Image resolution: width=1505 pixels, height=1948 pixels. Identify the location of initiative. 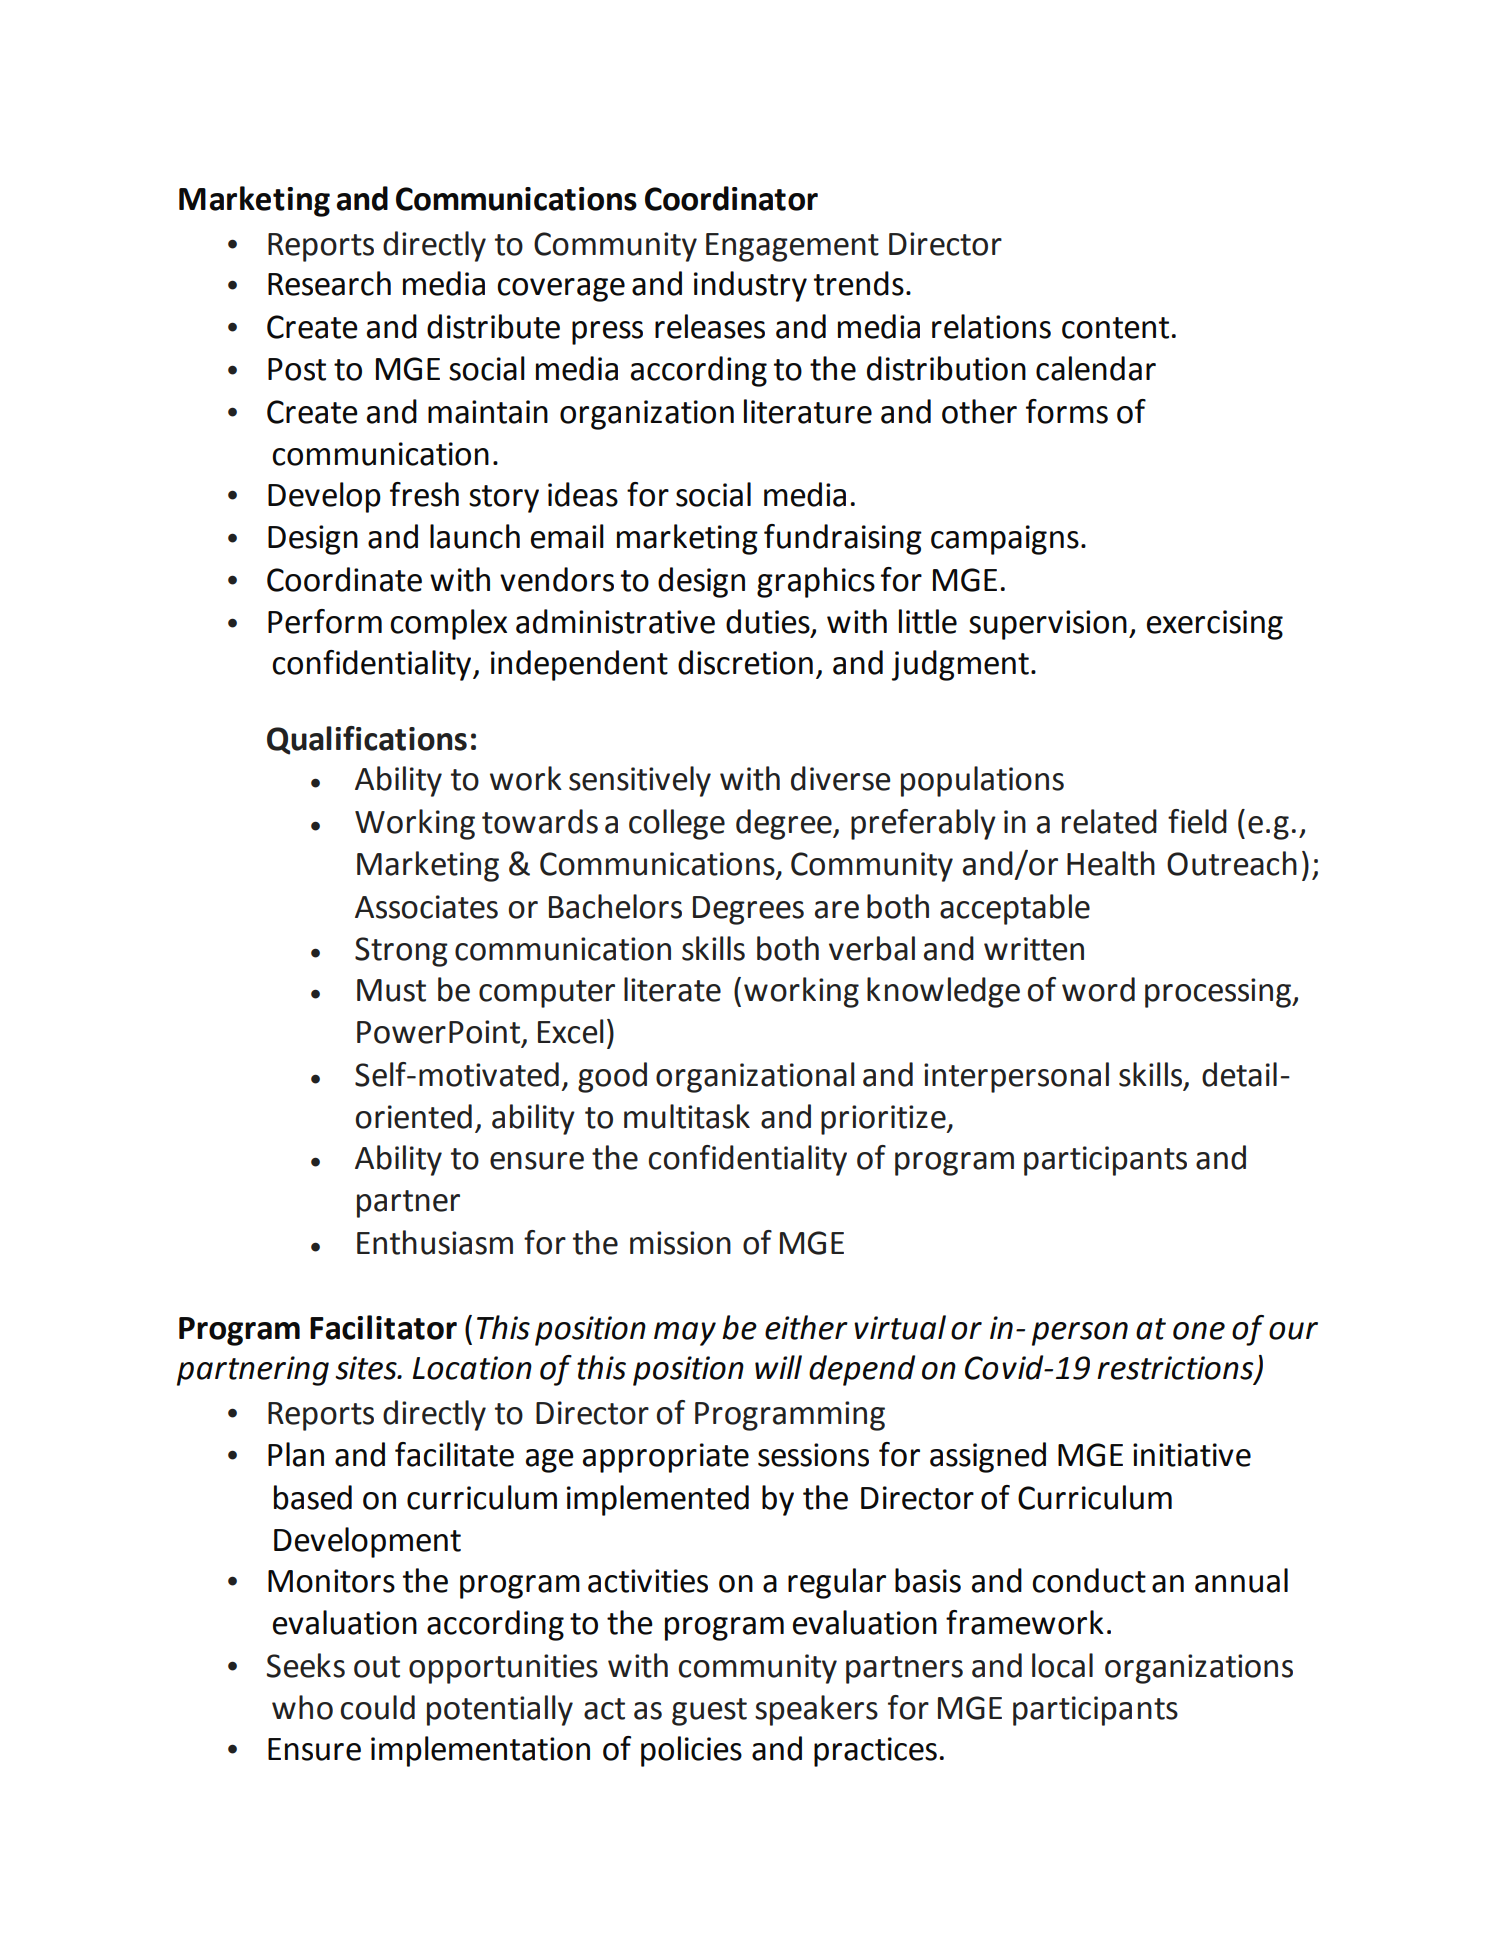
(1192, 1455).
